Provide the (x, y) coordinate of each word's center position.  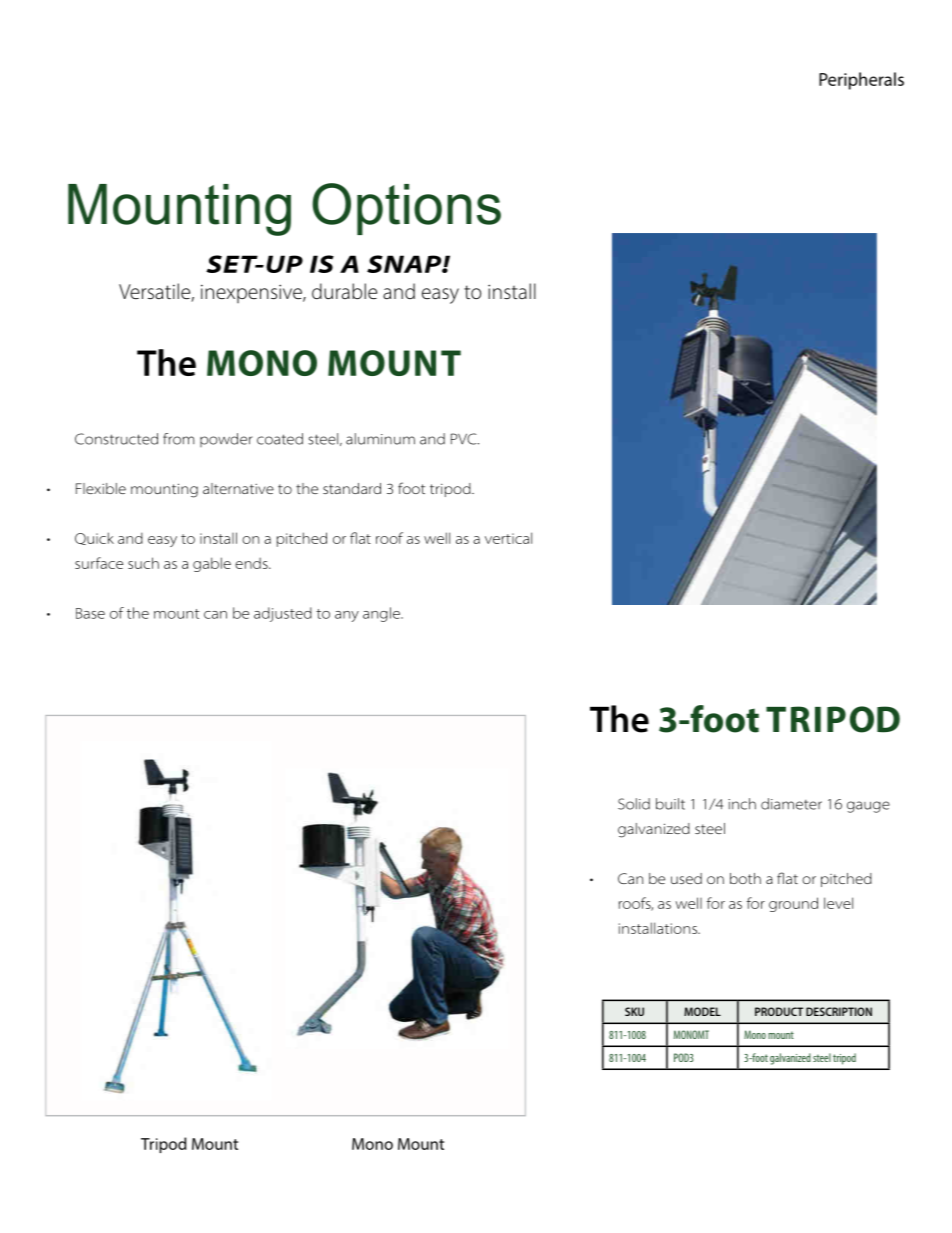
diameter (791, 804)
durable (344, 291)
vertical (508, 538)
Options (406, 209)
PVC (465, 439)
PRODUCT (779, 1011)
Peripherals (861, 81)
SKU (634, 1011)
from (178, 439)
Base (90, 613)
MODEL (702, 1011)
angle (382, 614)
